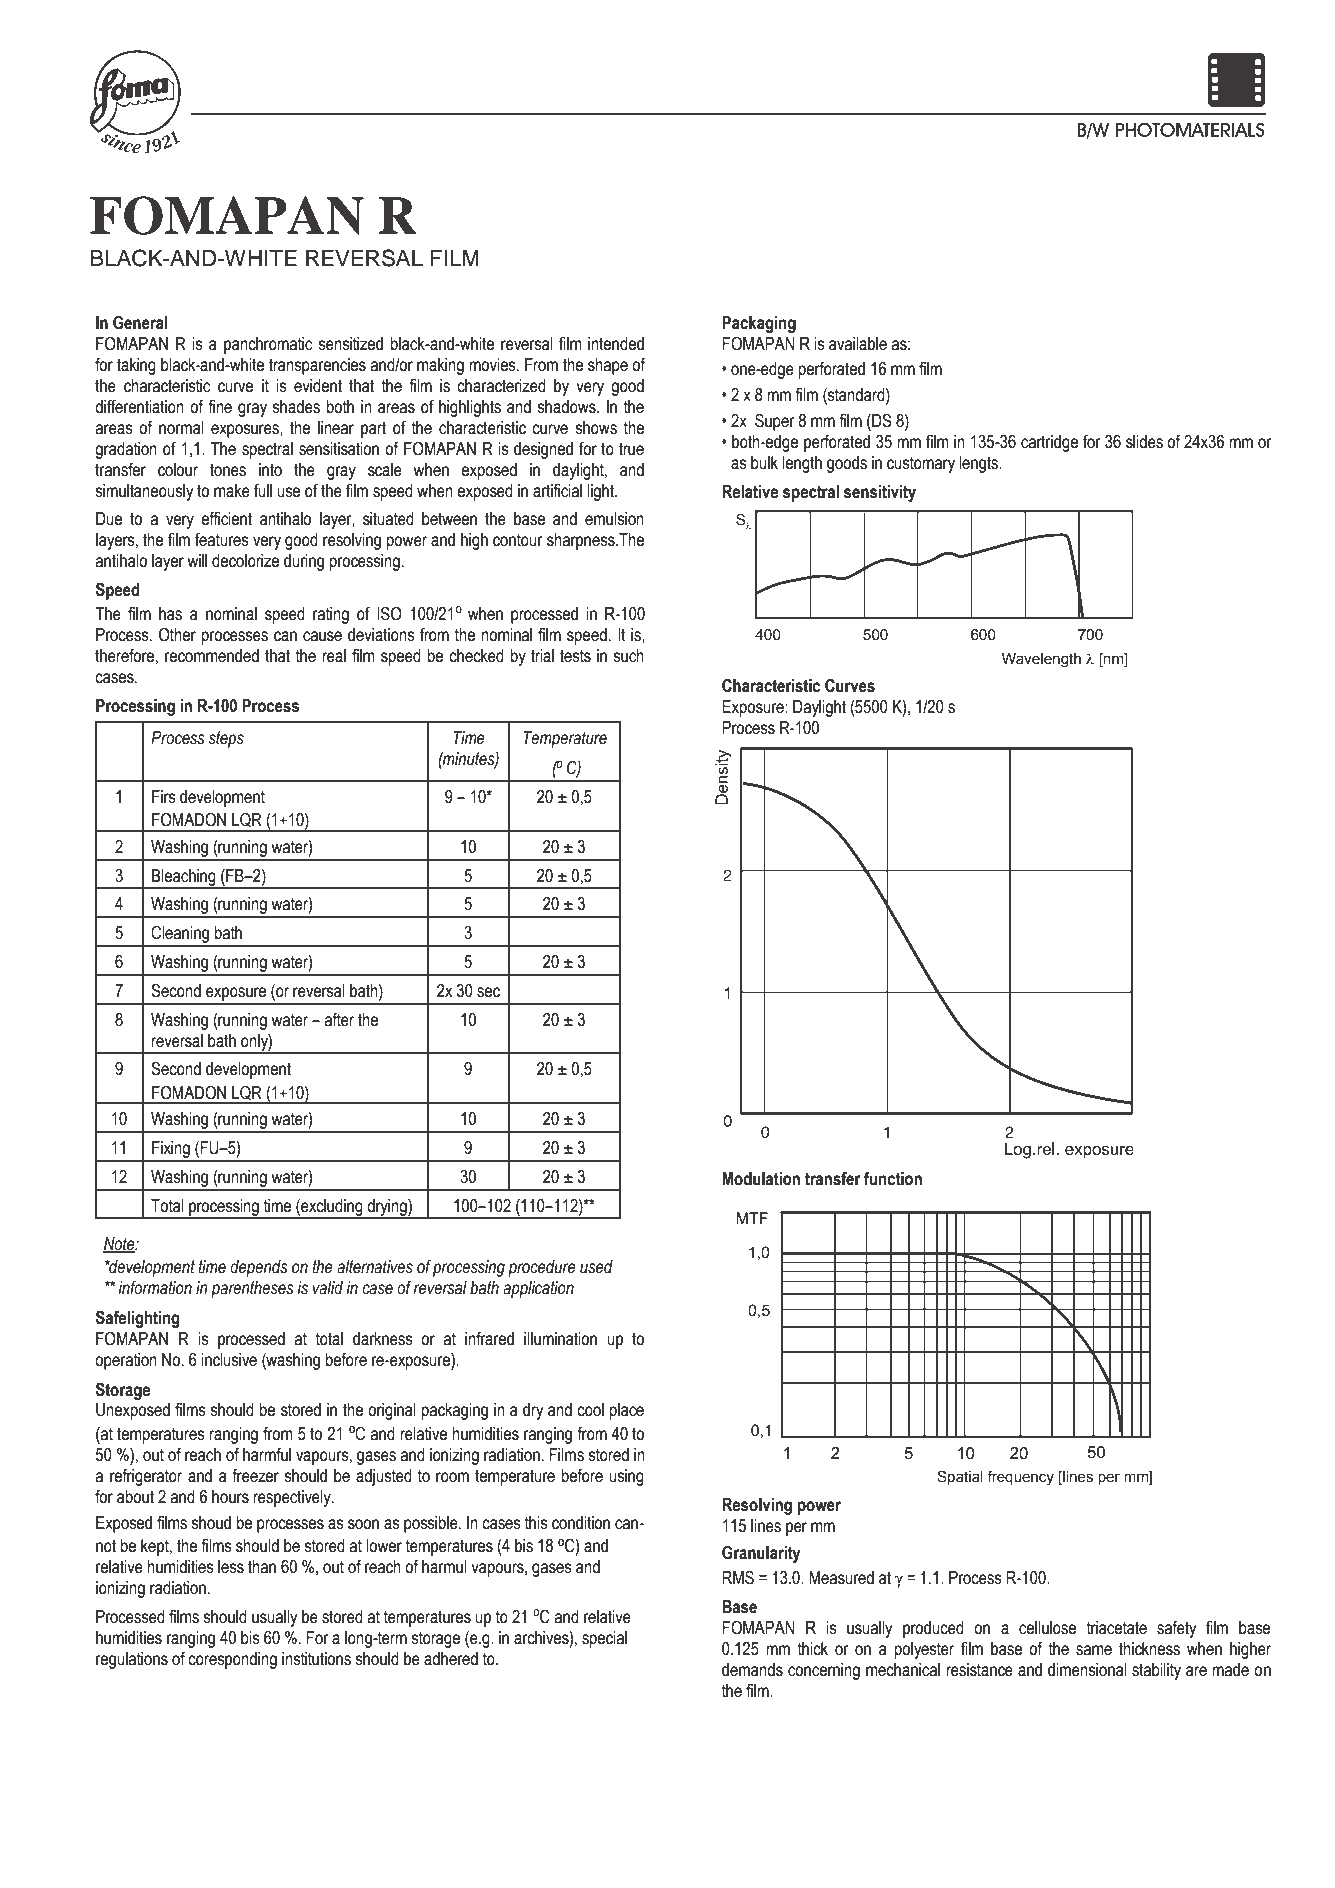  I want to click on same, so click(1094, 1650).
